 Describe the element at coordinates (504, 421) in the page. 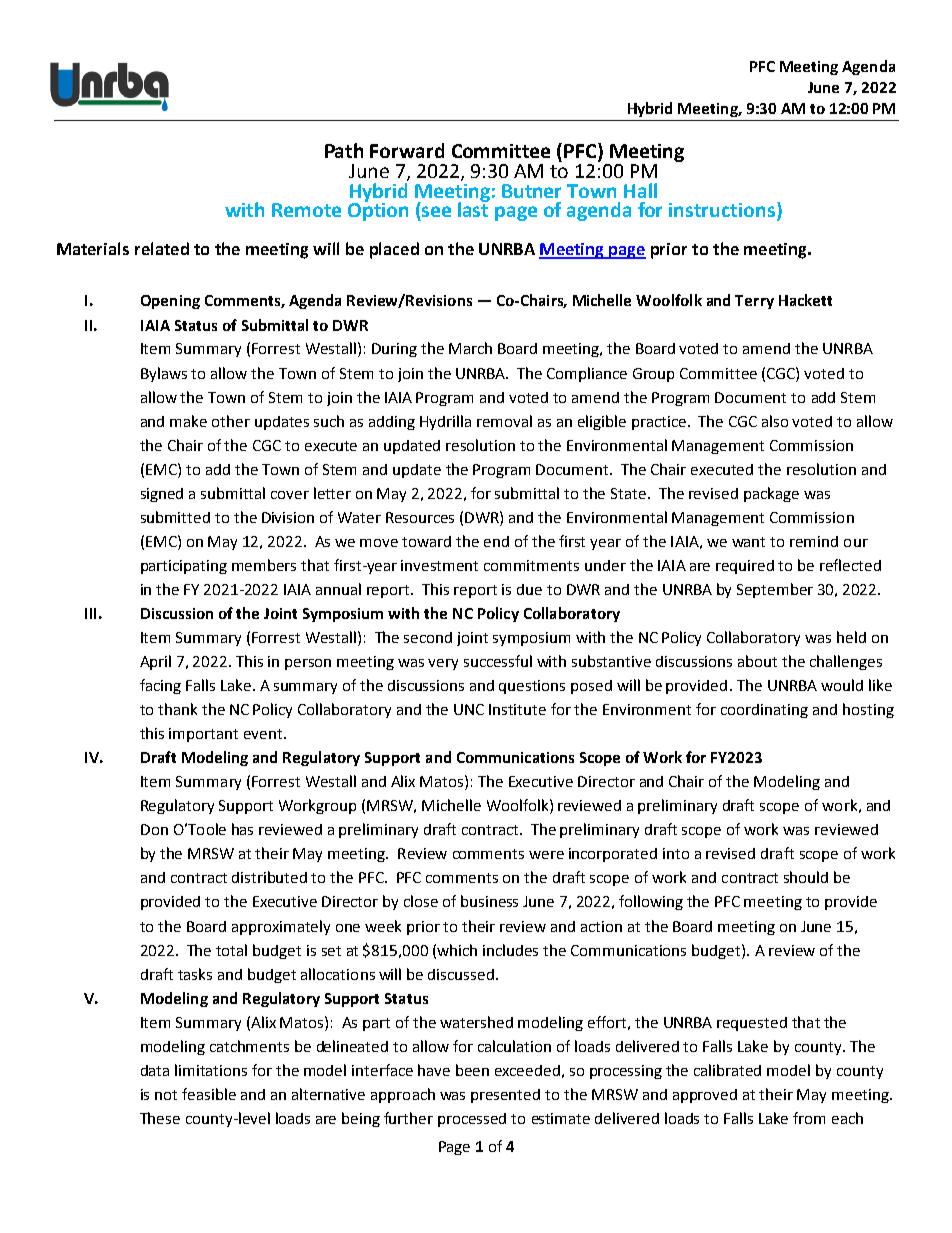

I see `removal` at that location.
